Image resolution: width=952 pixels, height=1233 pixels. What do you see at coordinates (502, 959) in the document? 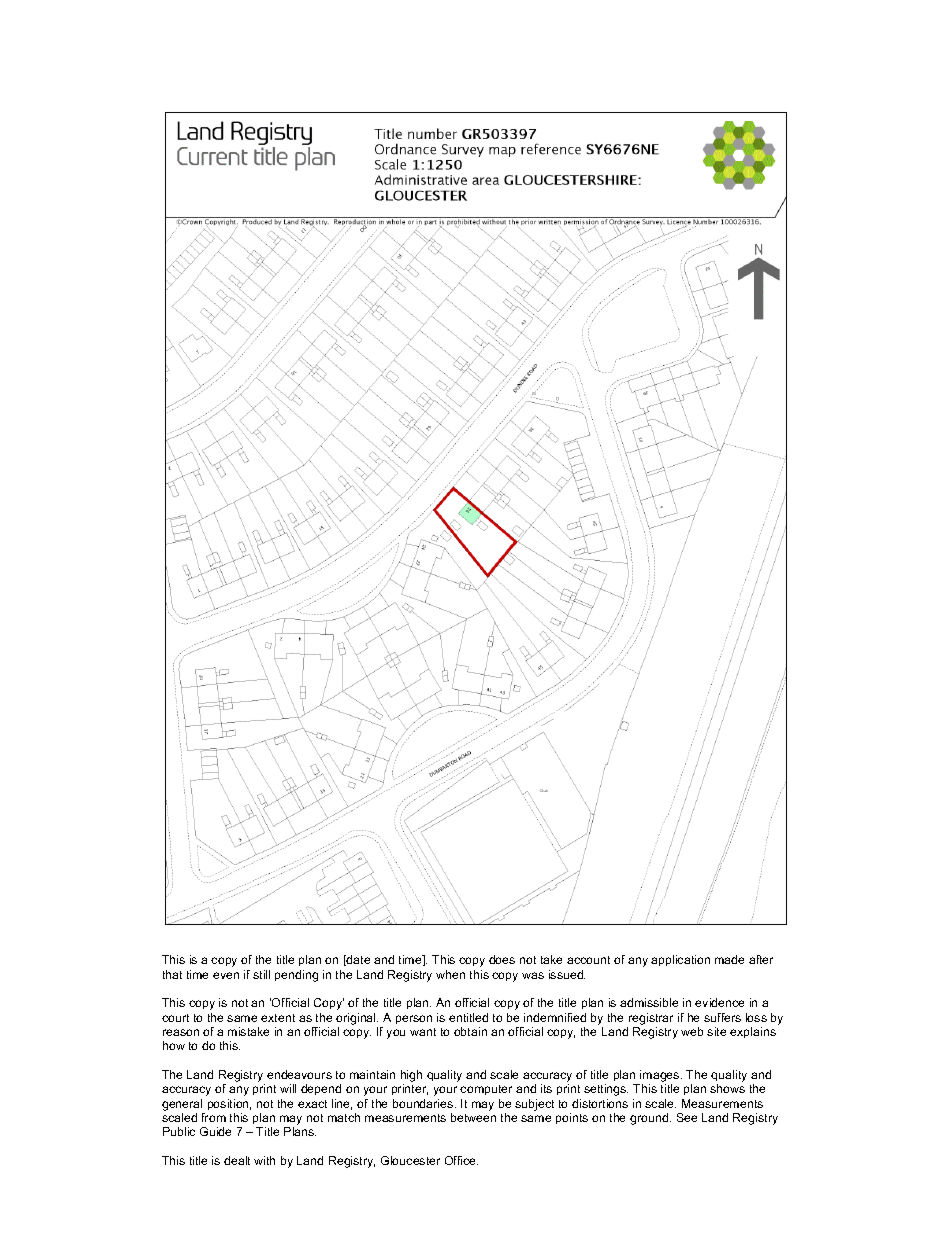
I see `does` at bounding box center [502, 959].
